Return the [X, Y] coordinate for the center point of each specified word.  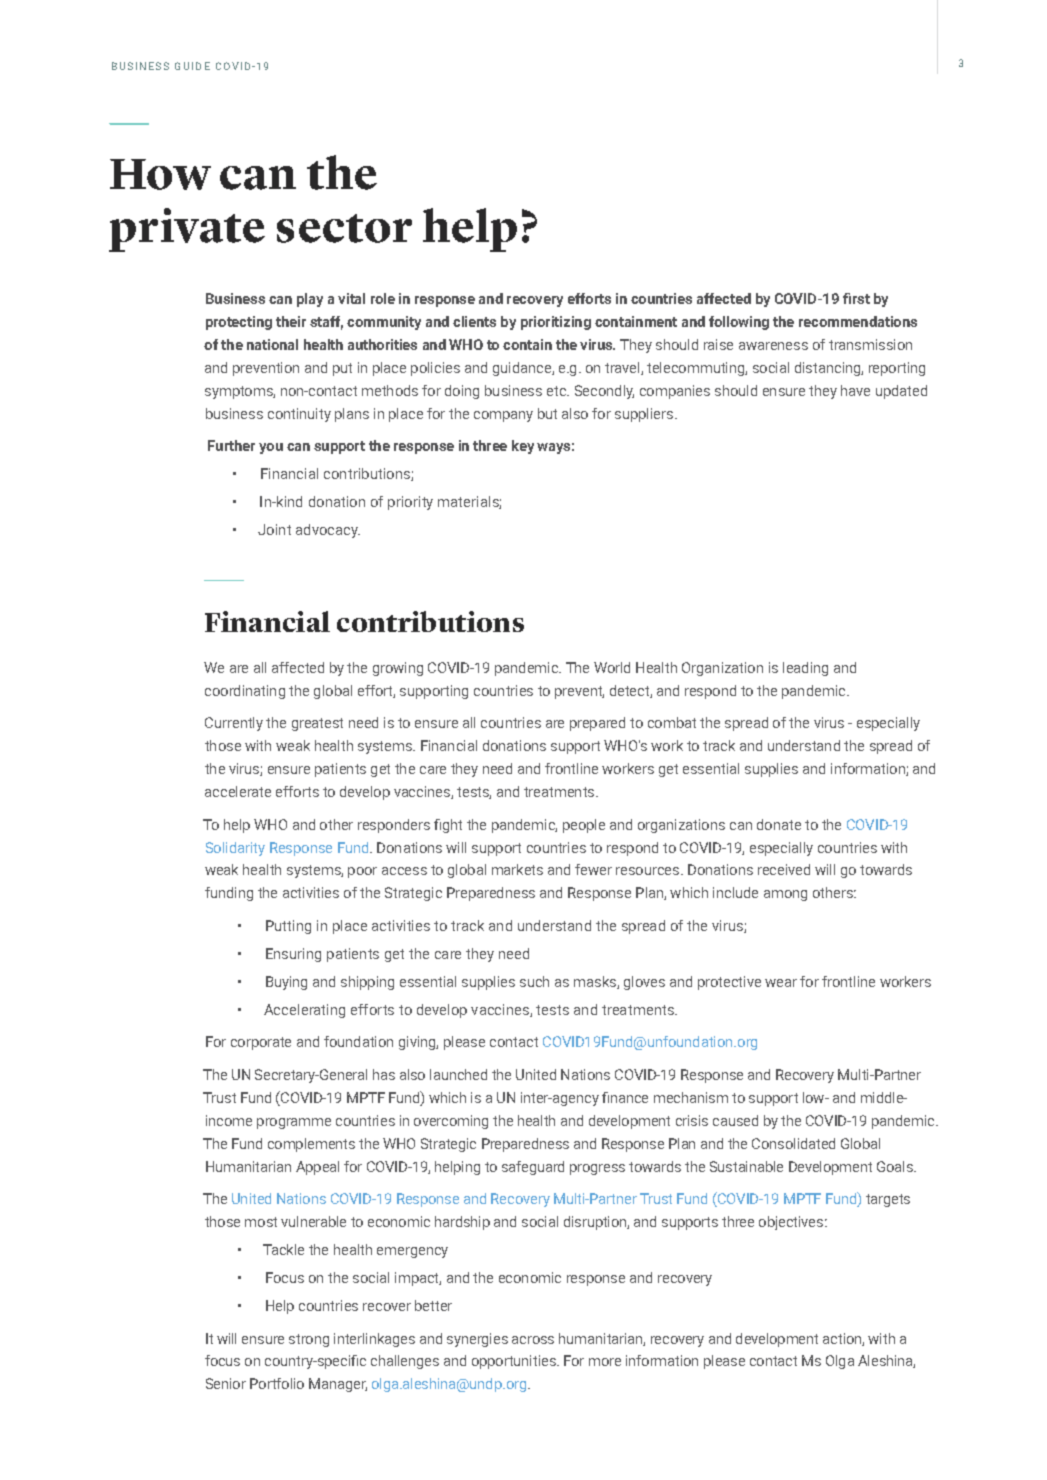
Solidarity [235, 849]
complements [311, 1145]
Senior [226, 1383]
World [612, 667]
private [187, 230]
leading [805, 669]
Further [231, 445]
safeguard [533, 1168]
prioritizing [556, 323]
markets [517, 869]
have [855, 390]
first [856, 298]
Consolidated [793, 1143]
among [785, 895]
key [523, 447]
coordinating [245, 692]
